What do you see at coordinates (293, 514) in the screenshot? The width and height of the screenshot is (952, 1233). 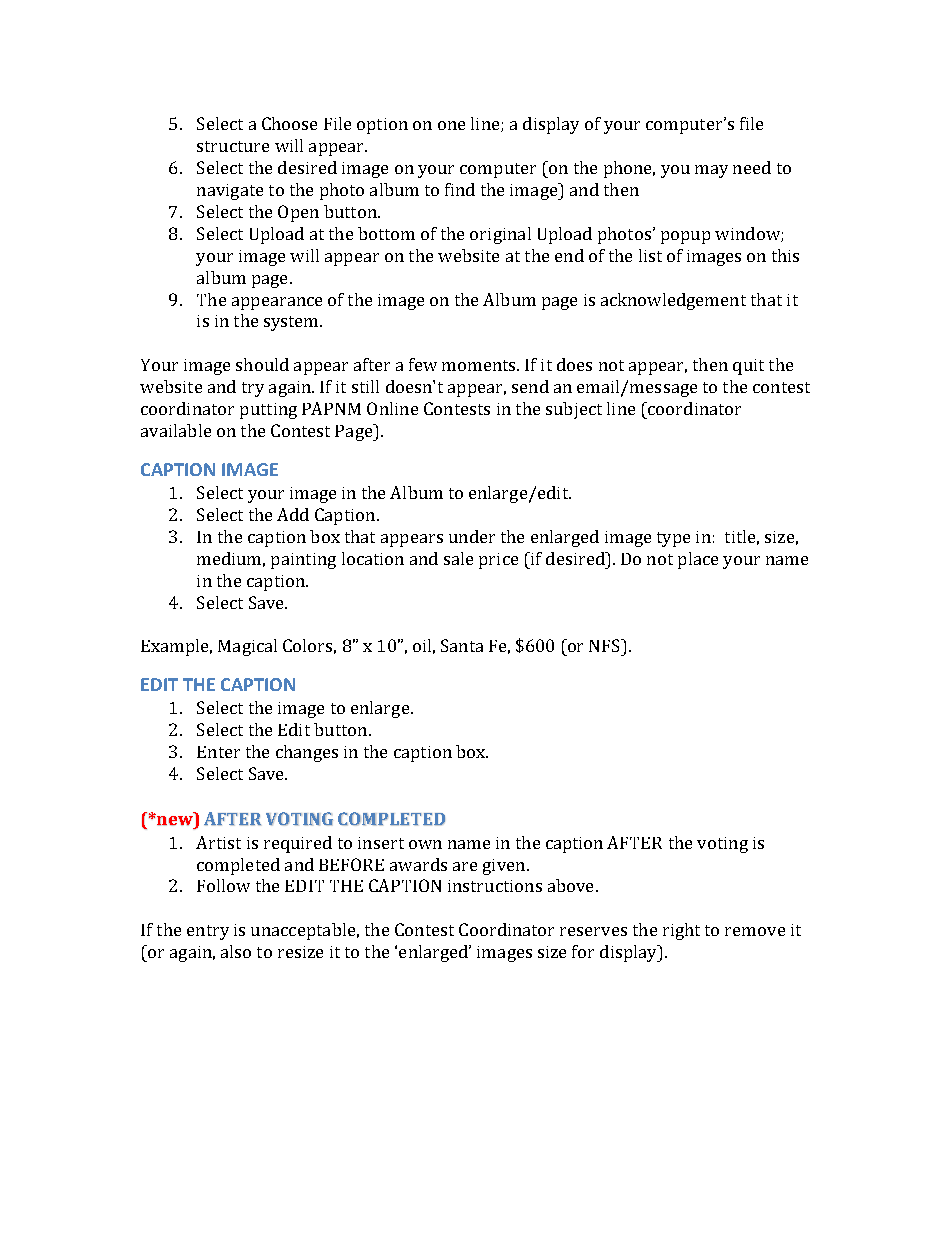 I see `Add` at bounding box center [293, 514].
